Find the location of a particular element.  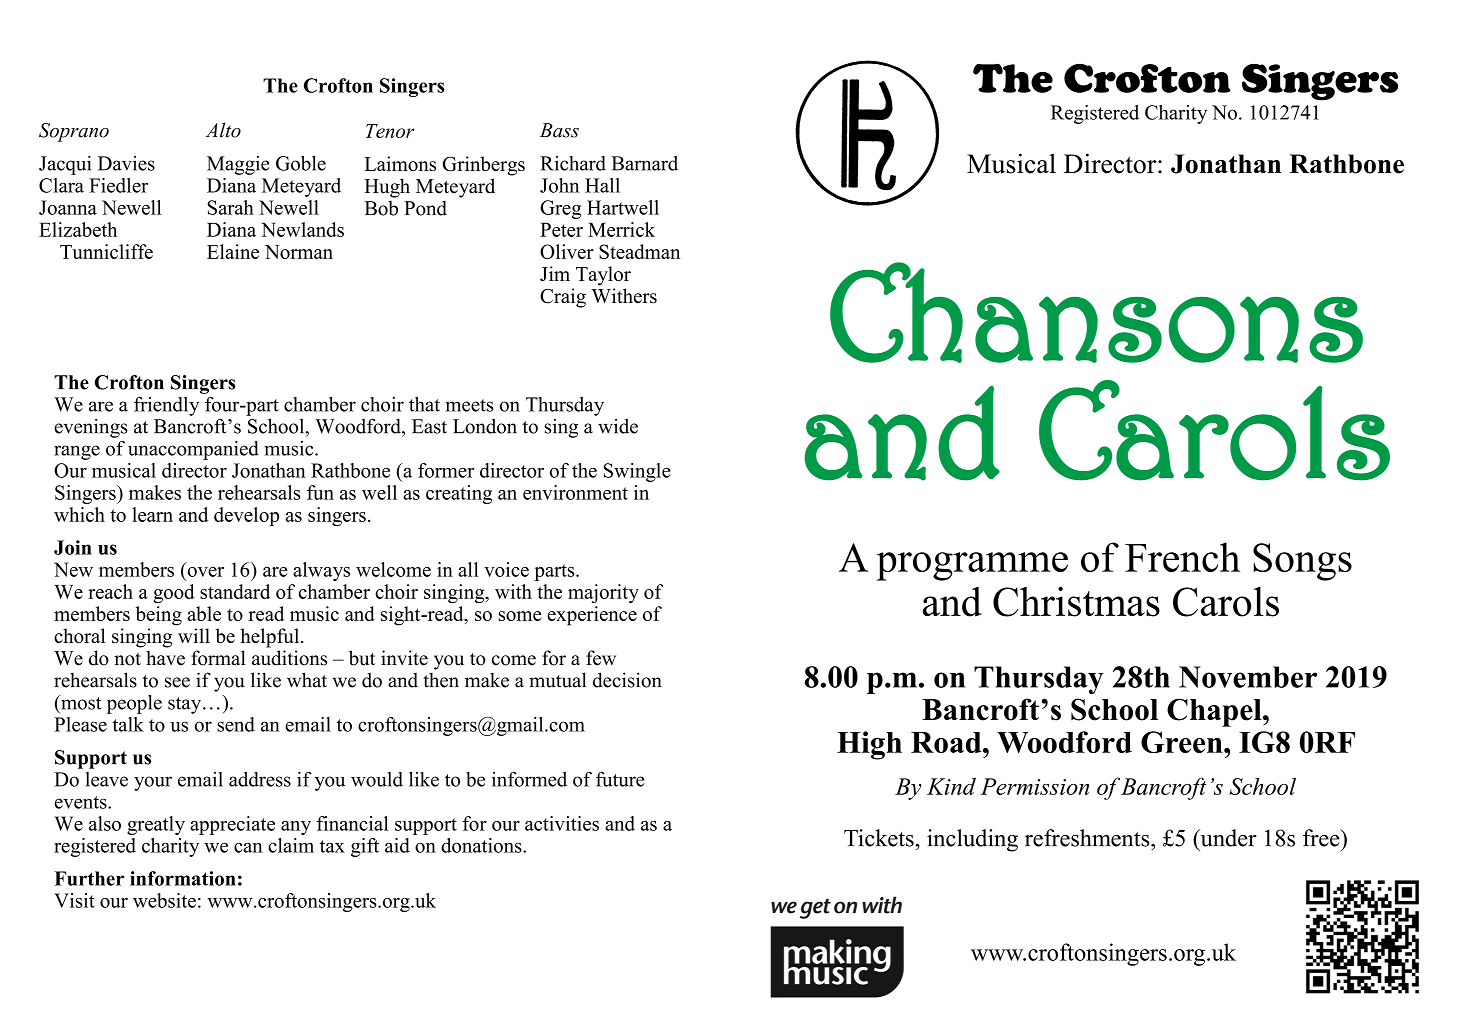

friendly is located at coordinates (166, 406).
